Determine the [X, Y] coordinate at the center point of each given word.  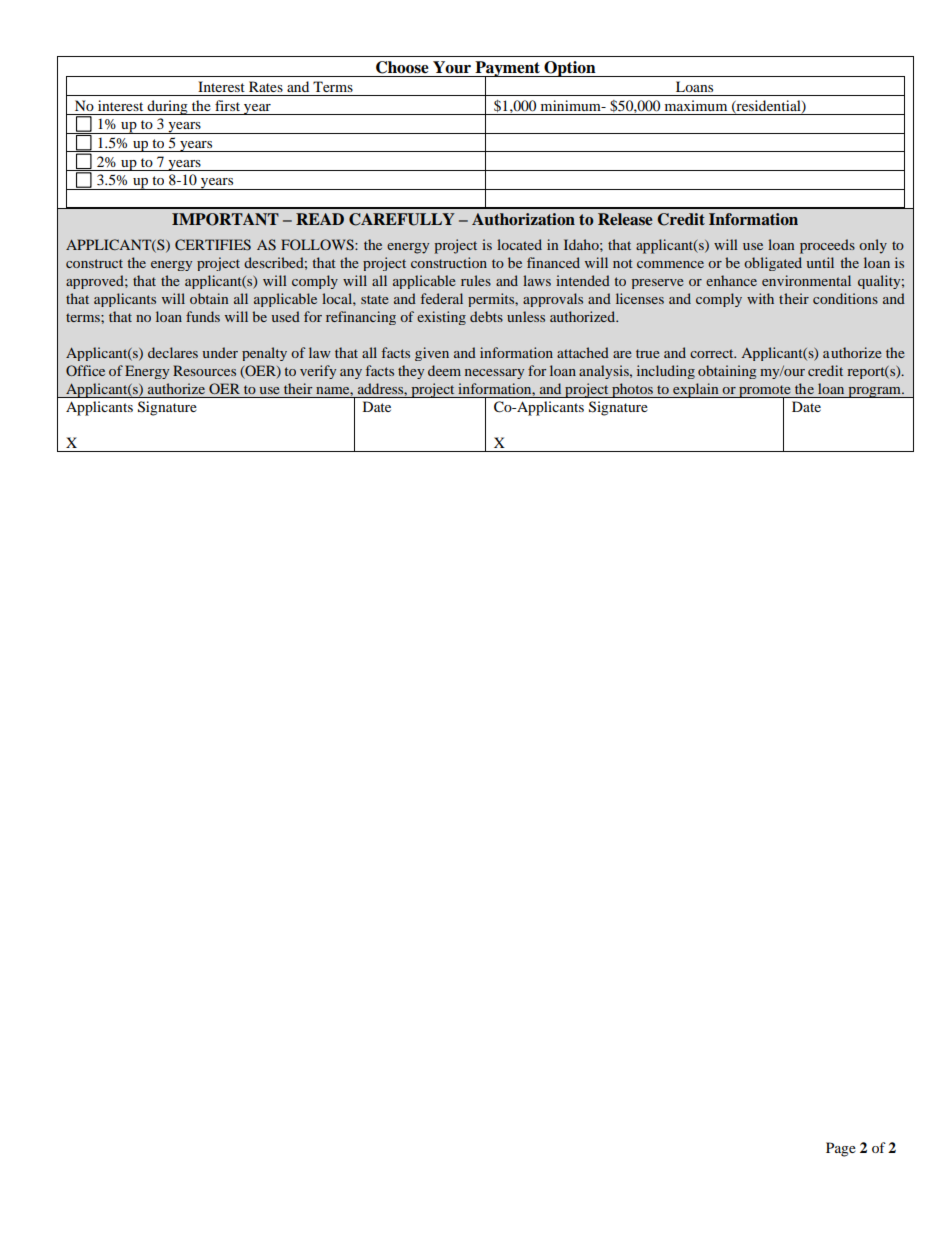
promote [765, 392]
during [167, 107]
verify [318, 372]
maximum [696, 105]
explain [696, 390]
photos [632, 390]
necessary [494, 374]
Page [841, 1149]
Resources [204, 370]
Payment [507, 70]
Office [85, 370]
